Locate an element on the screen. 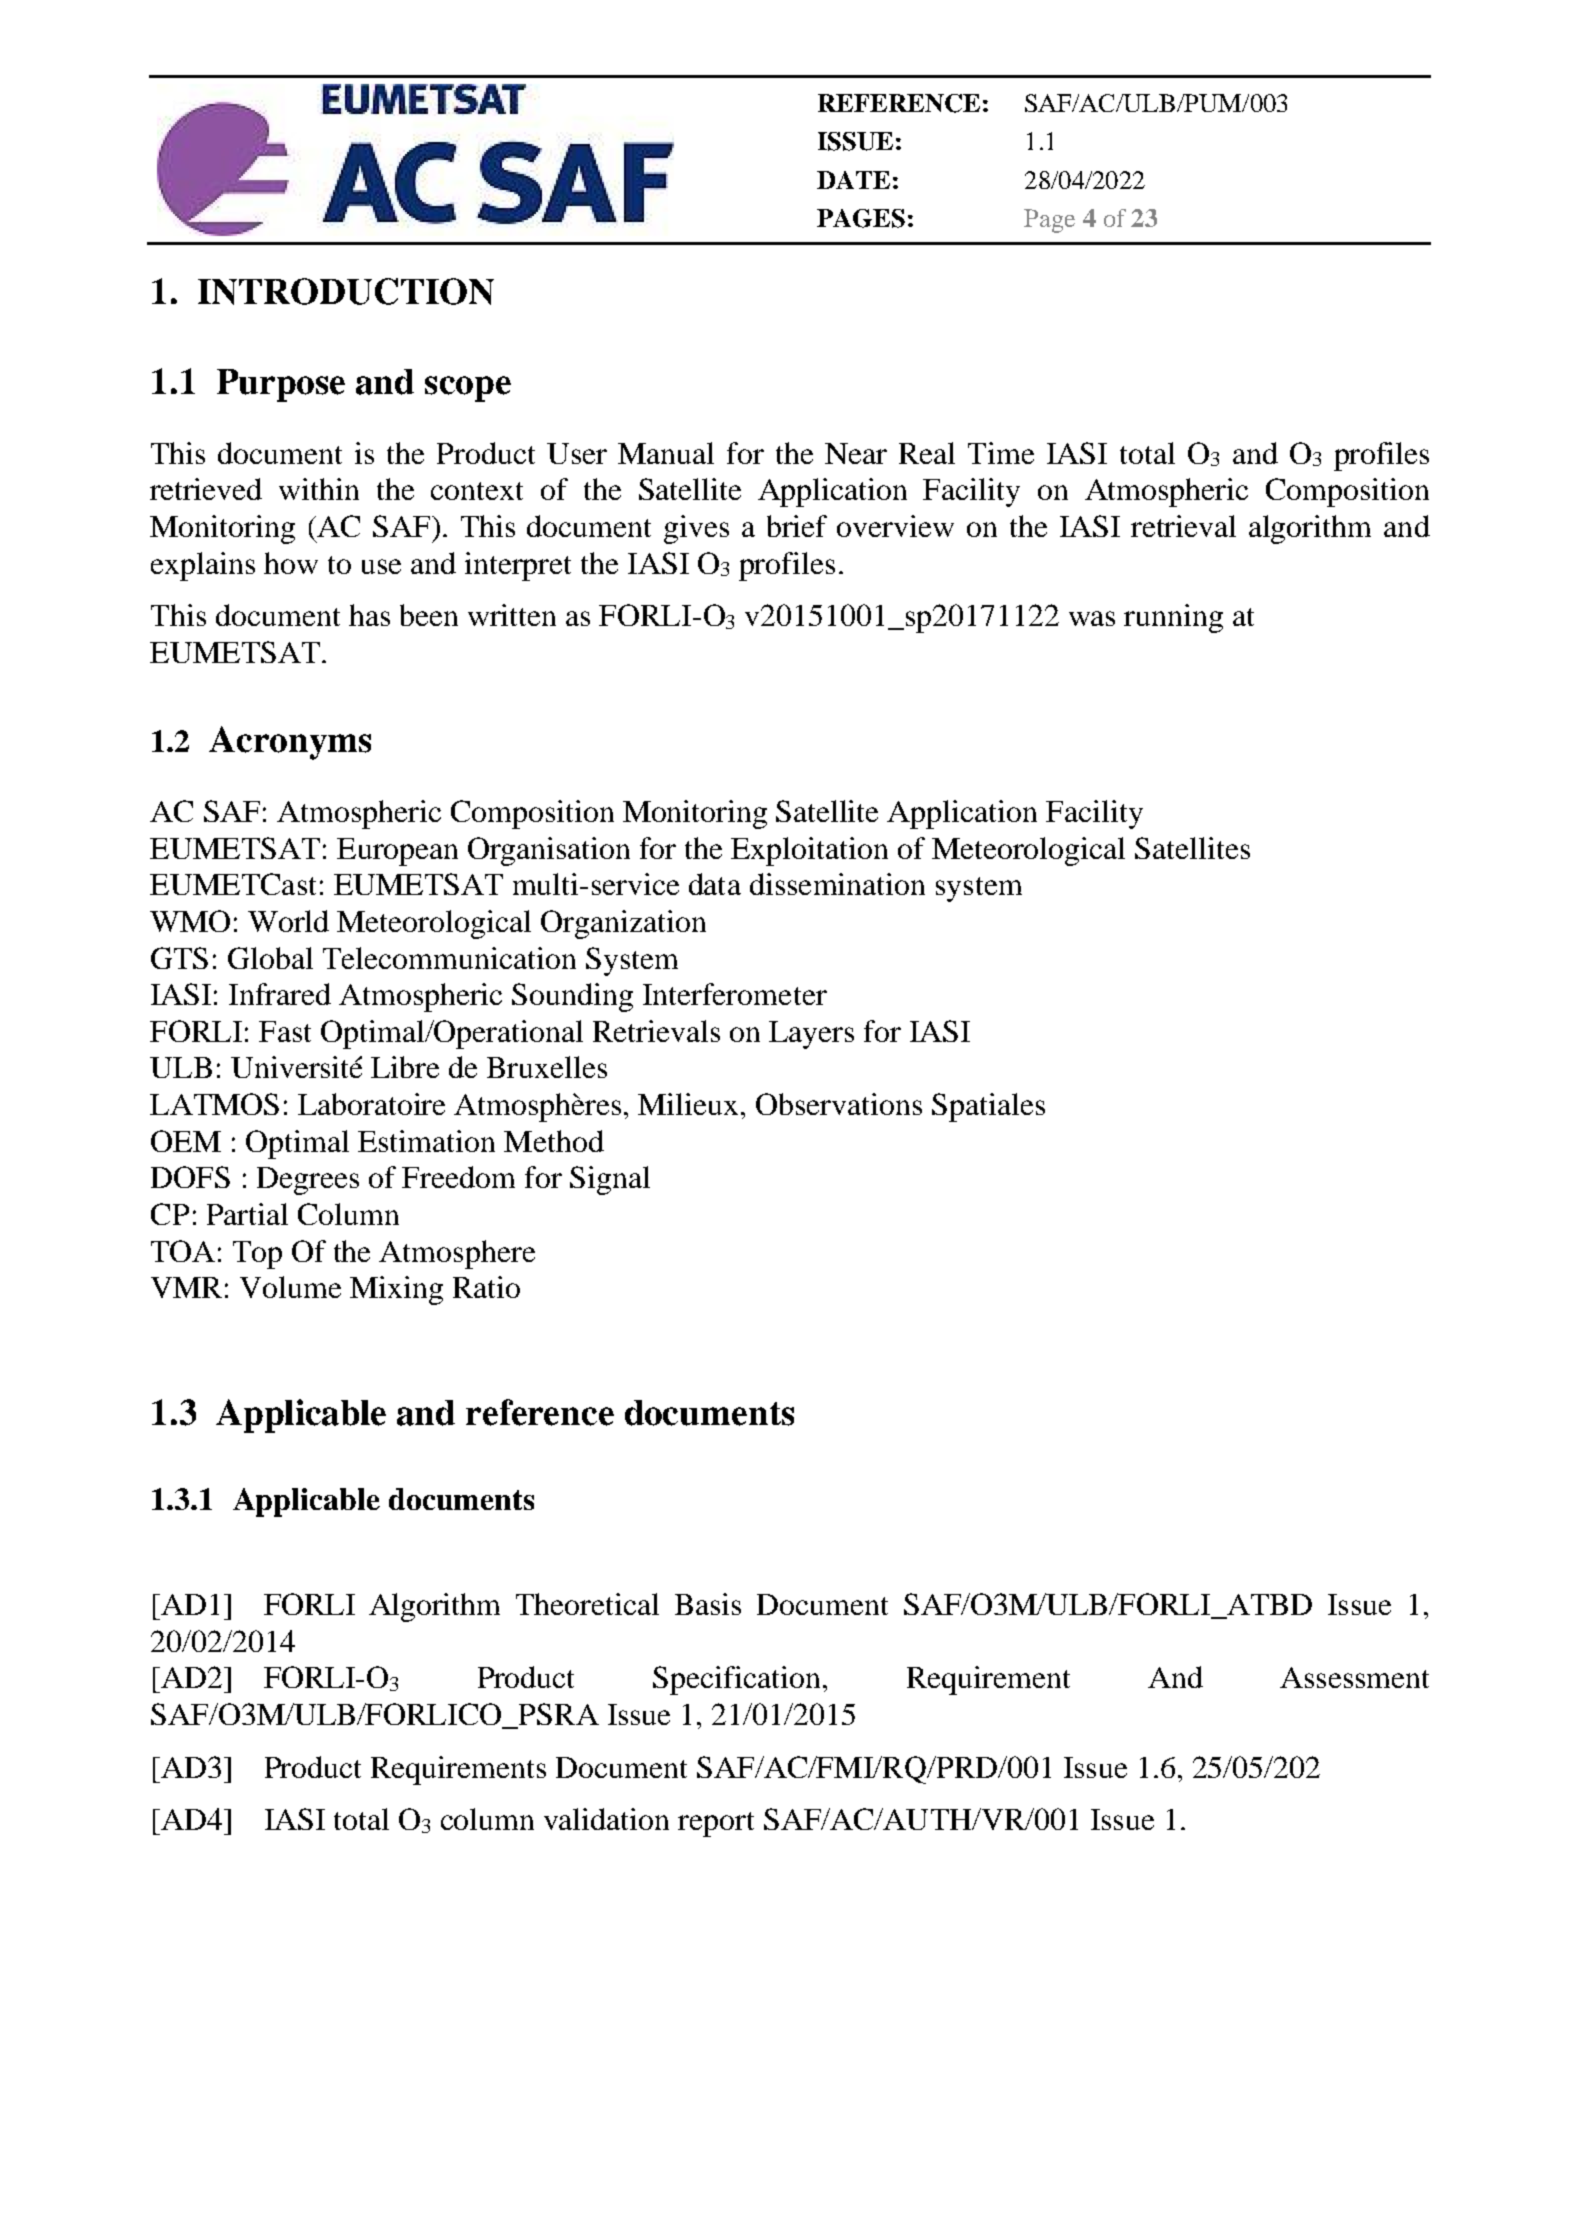 This screenshot has width=1581, height=2236. Time is located at coordinates (1001, 453).
